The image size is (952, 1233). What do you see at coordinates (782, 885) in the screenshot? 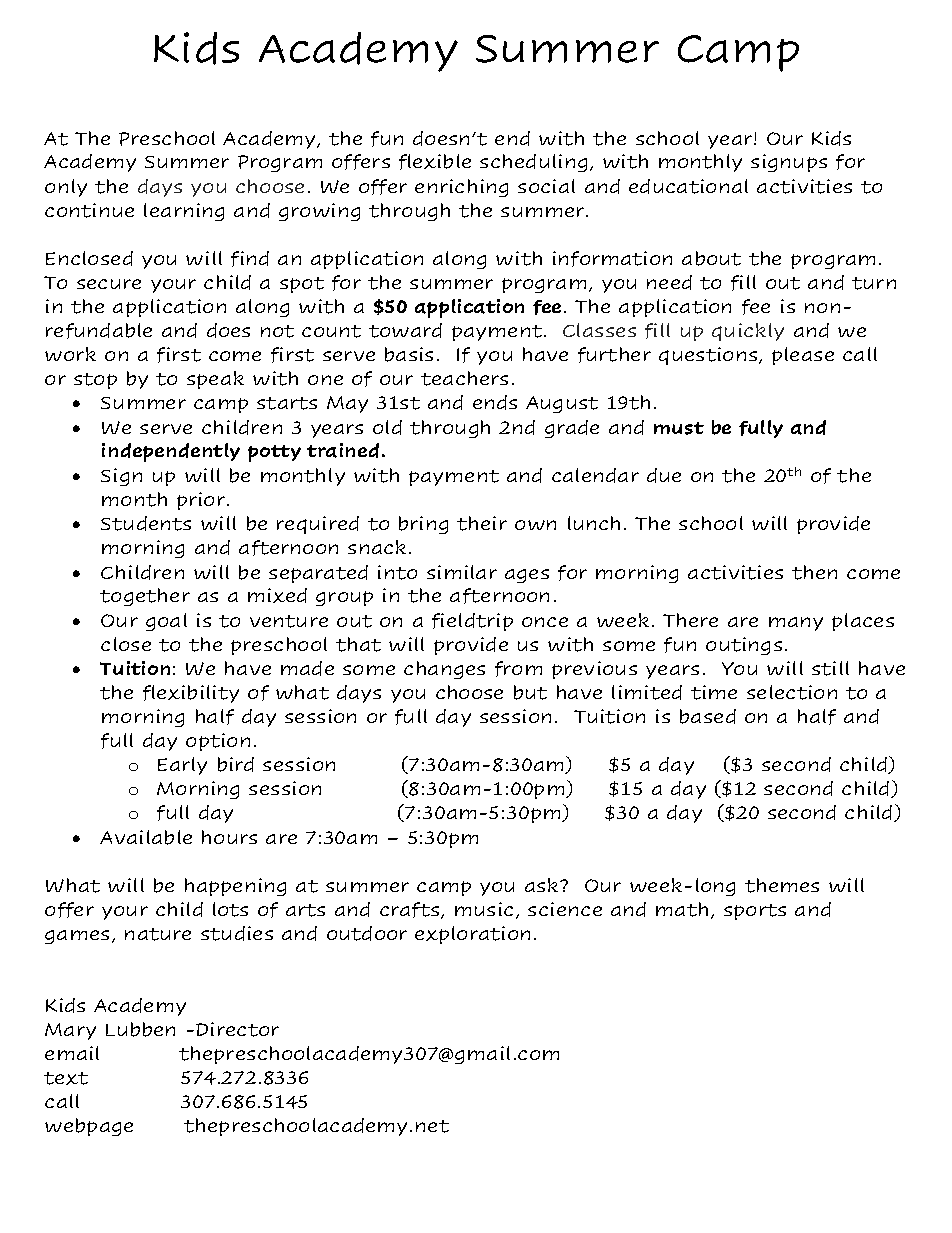
I see `themes` at bounding box center [782, 885].
